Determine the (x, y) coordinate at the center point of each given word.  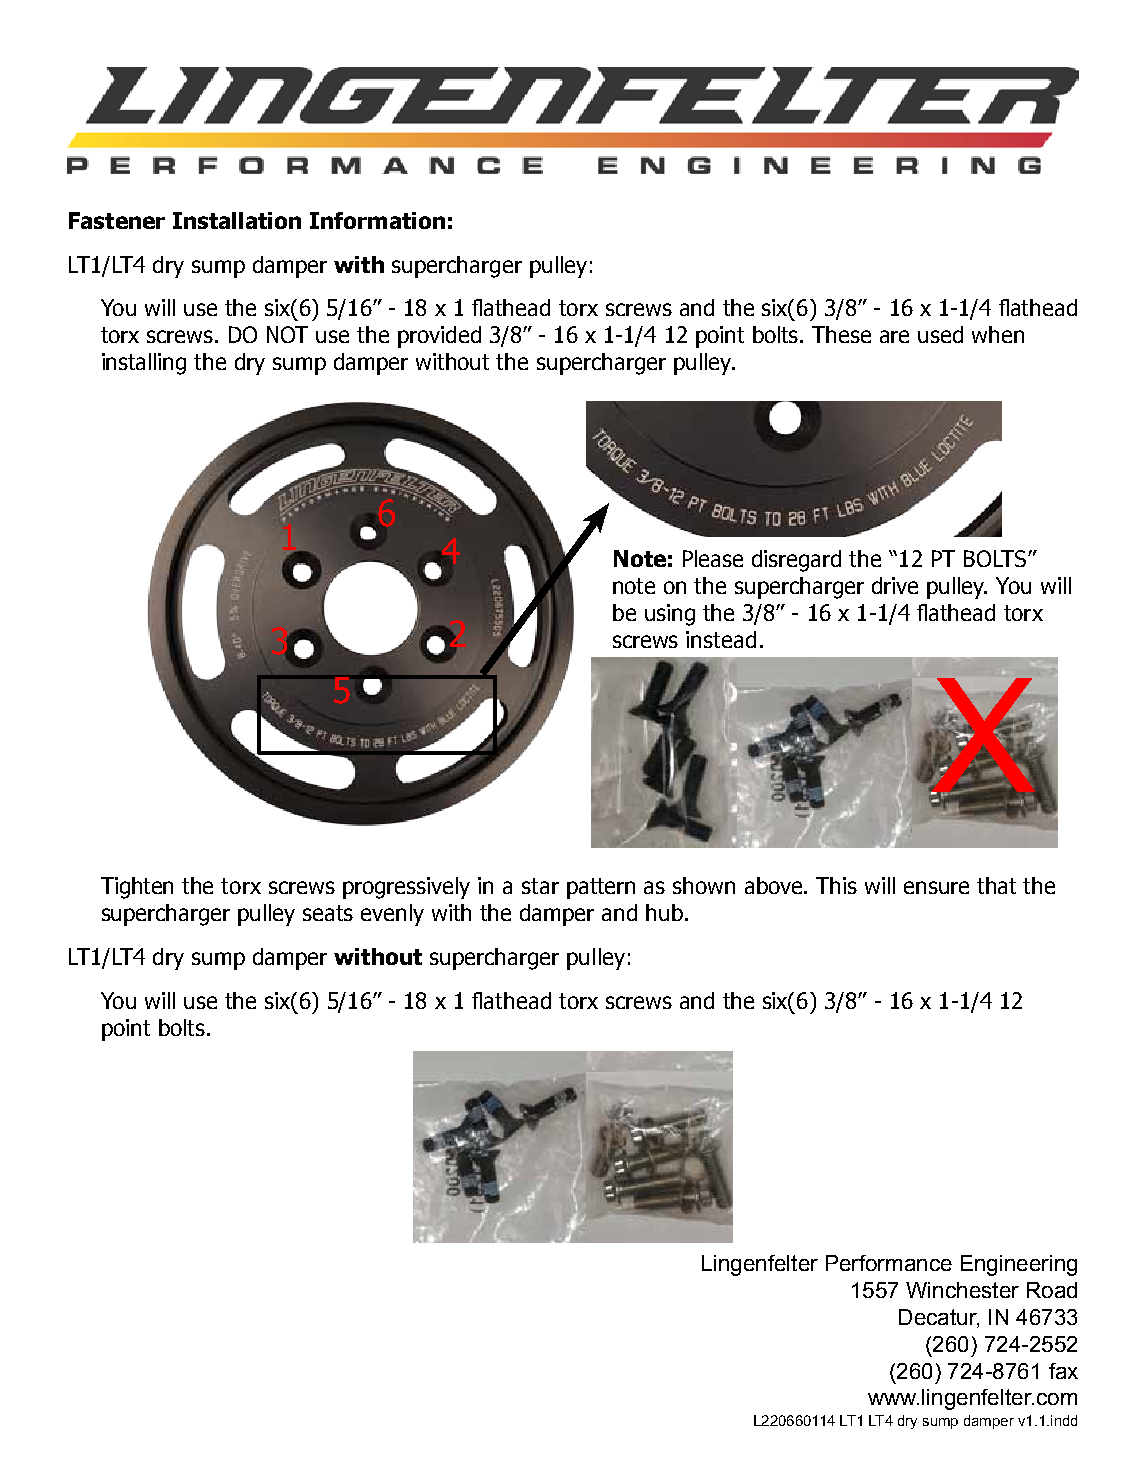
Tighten (137, 888)
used (940, 334)
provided (439, 337)
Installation (237, 220)
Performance (889, 1263)
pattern (601, 888)
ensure (936, 887)
